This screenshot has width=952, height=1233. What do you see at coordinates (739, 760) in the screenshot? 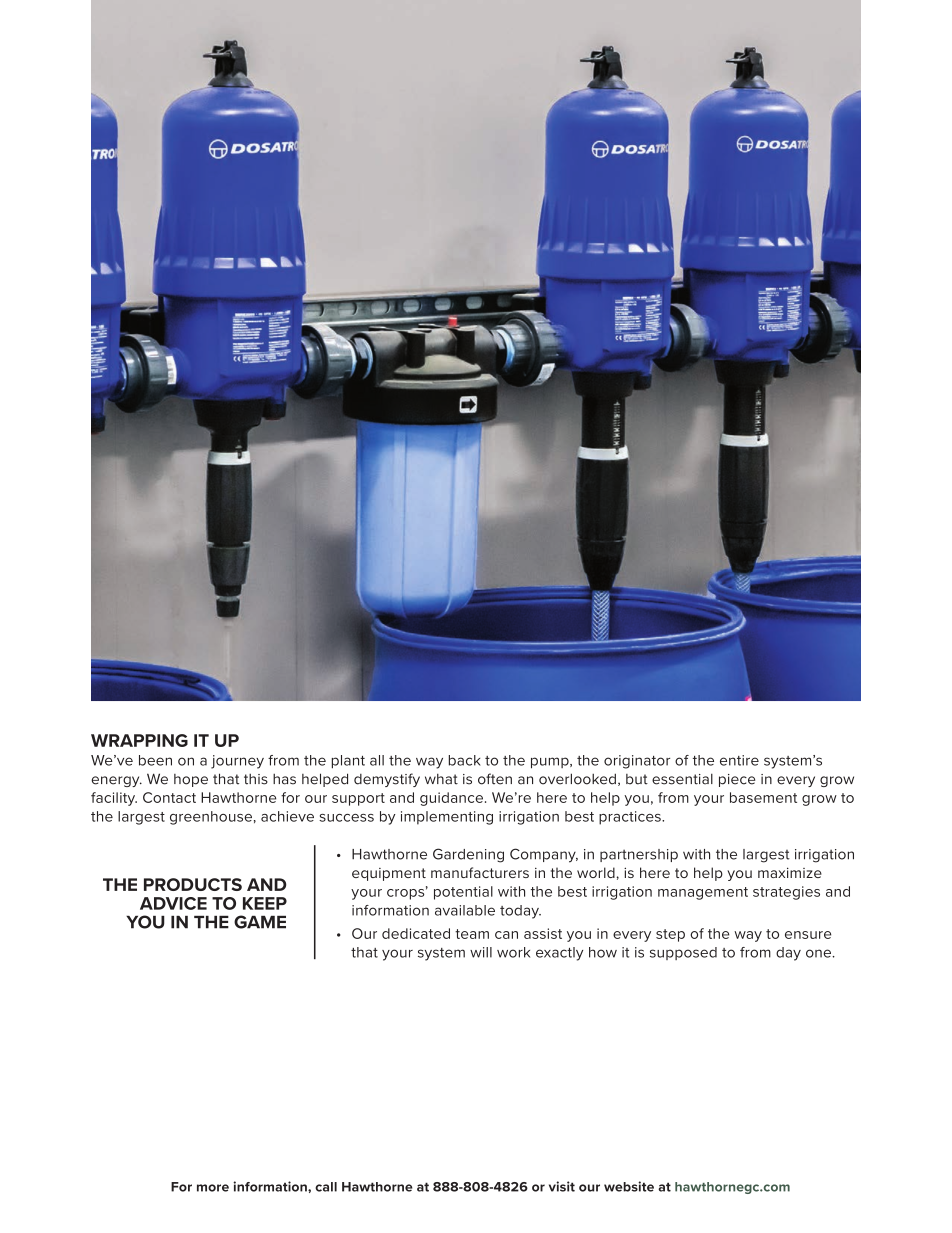
I see `entire` at bounding box center [739, 760].
